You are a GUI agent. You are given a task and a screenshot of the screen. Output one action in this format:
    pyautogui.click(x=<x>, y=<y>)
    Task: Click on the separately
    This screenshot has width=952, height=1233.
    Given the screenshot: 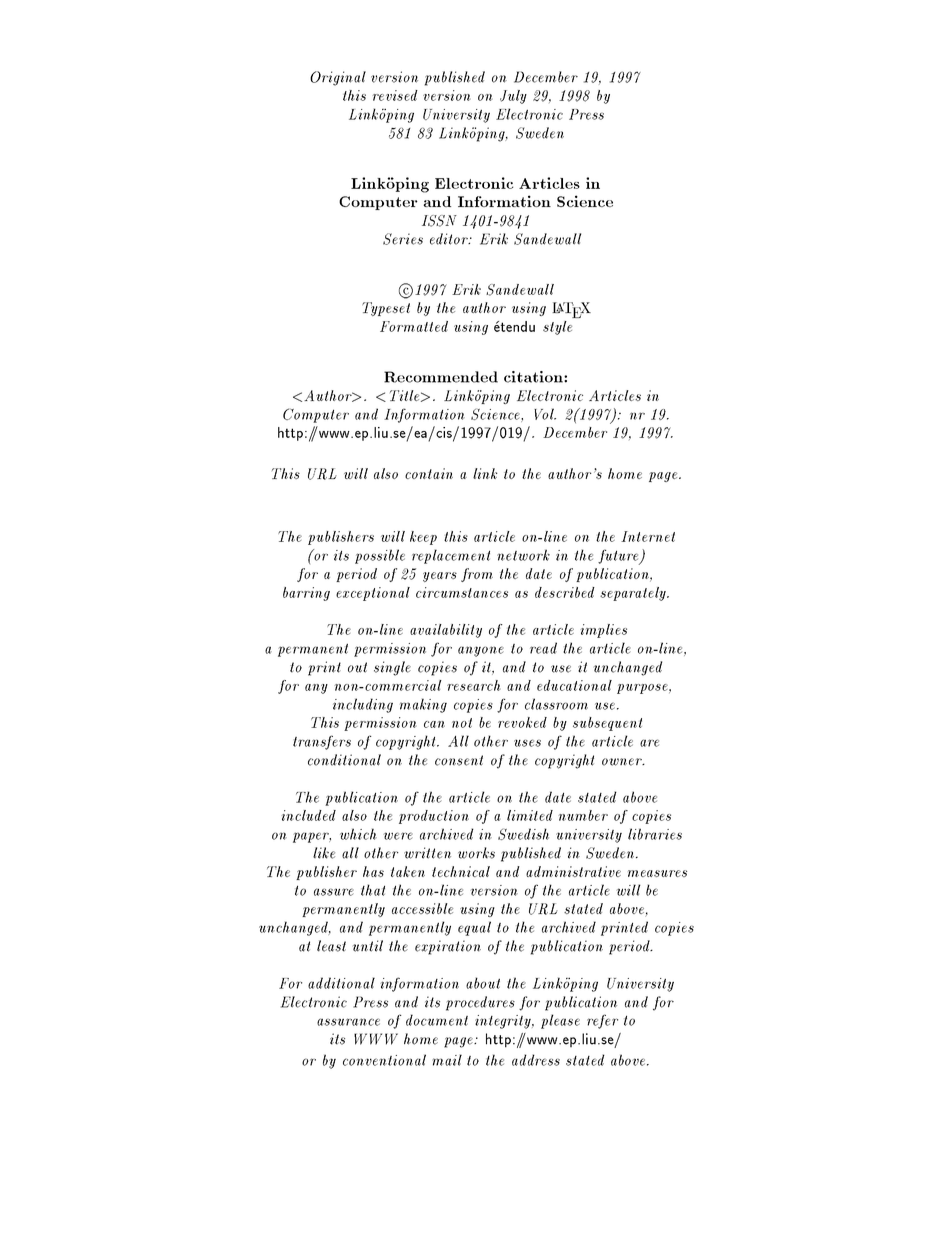 What is the action you would take?
    pyautogui.click(x=634, y=594)
